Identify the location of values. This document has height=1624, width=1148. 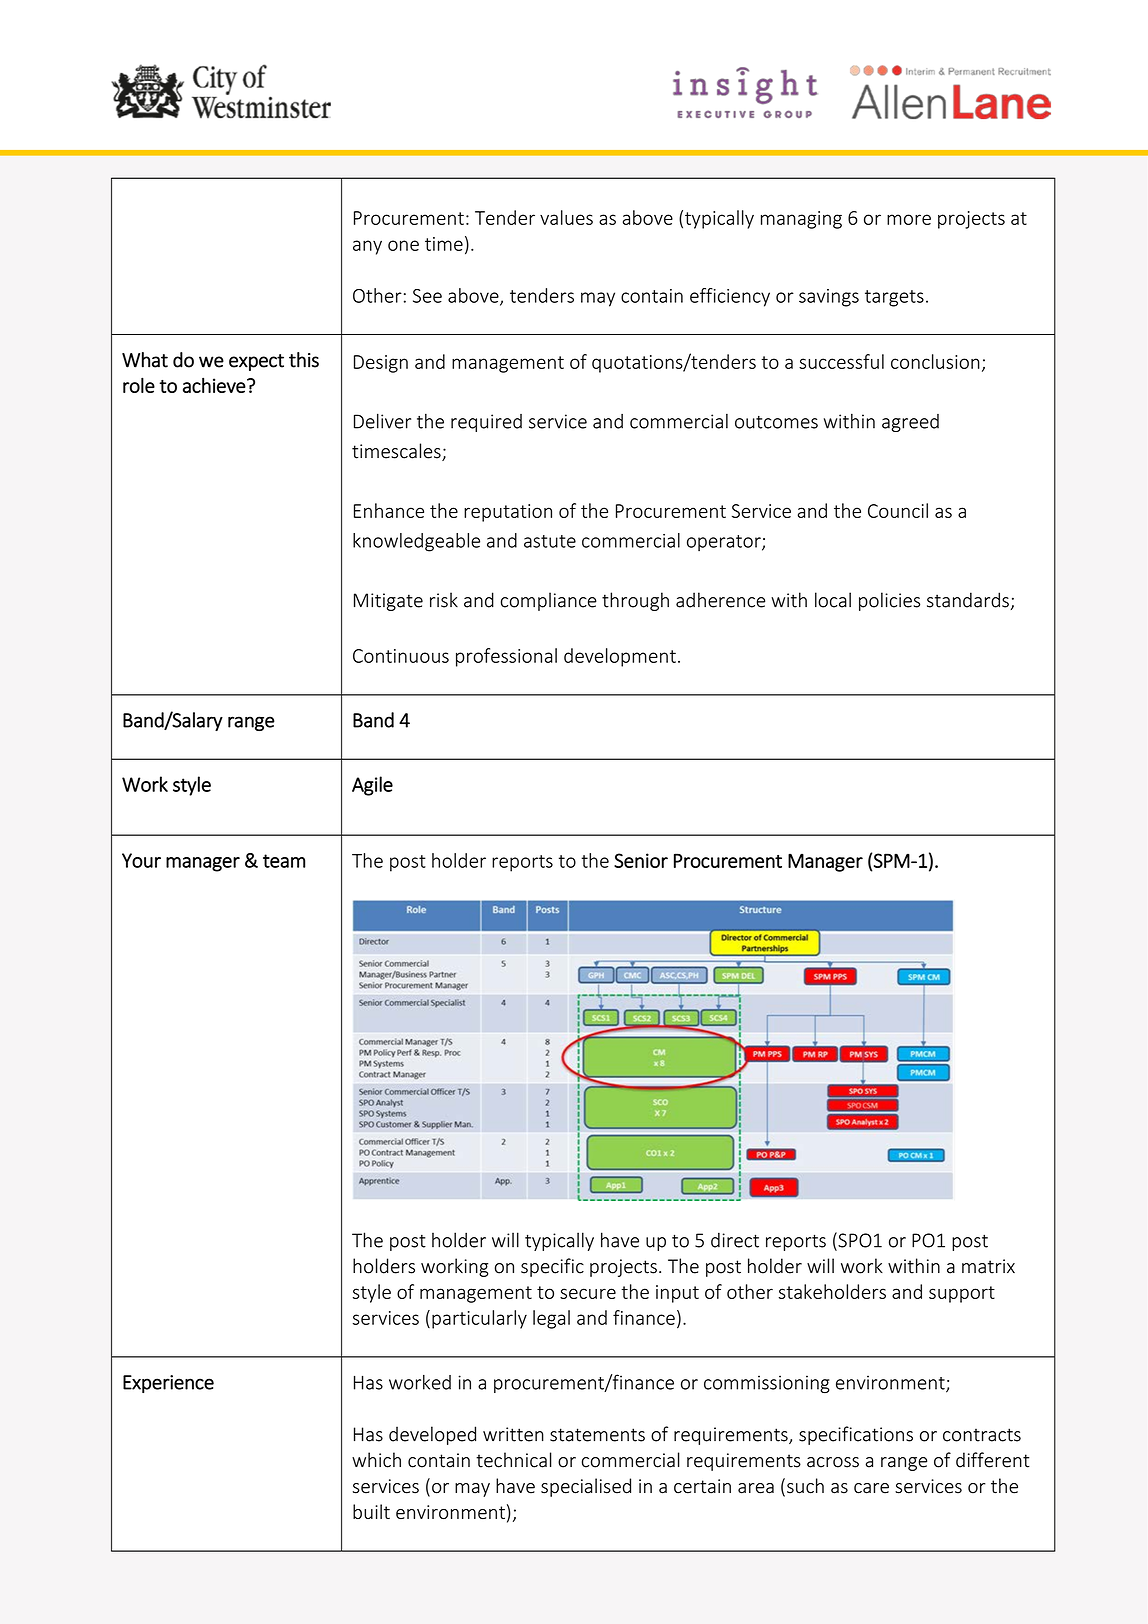
(566, 217).
